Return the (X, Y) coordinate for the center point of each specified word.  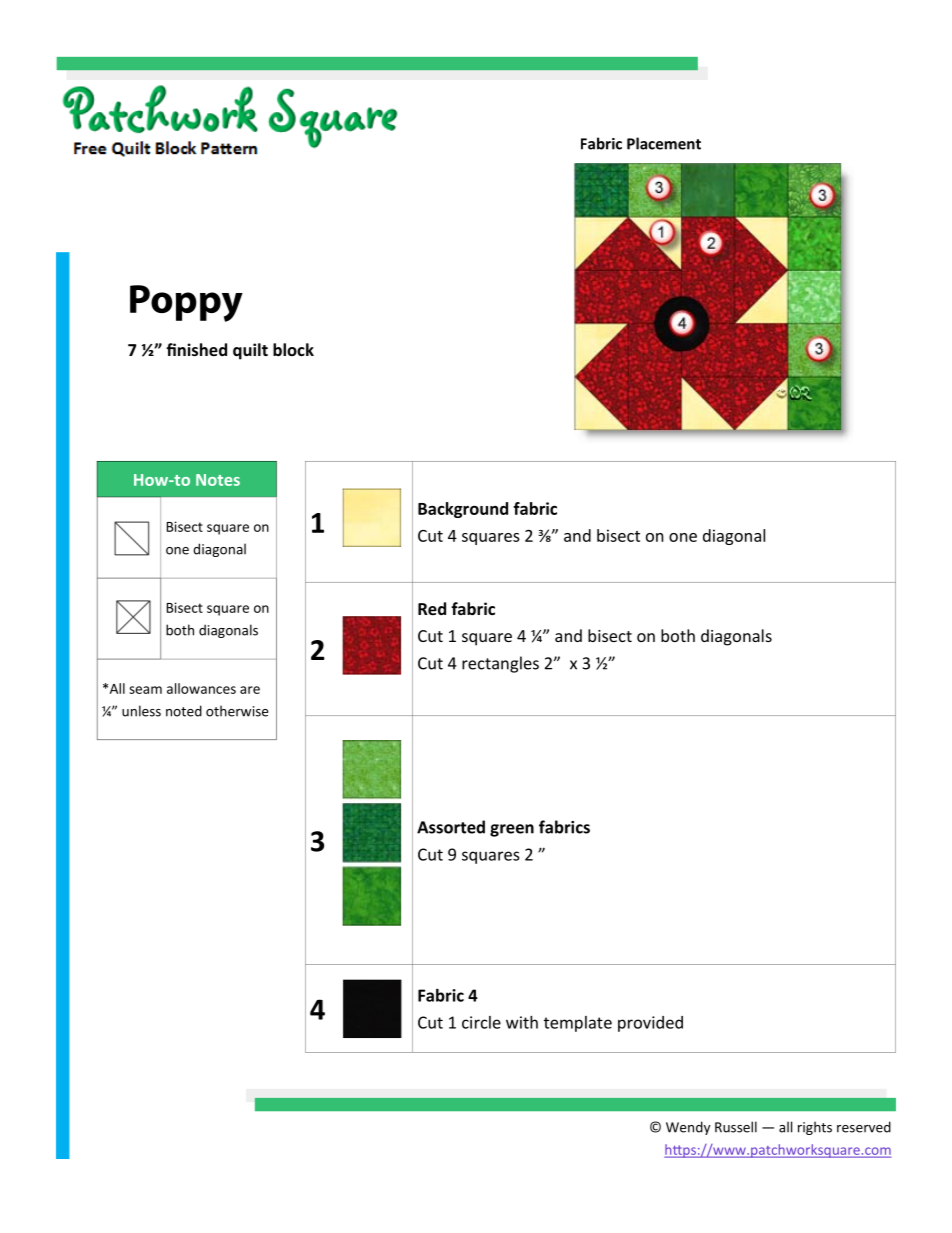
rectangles (500, 664)
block (293, 349)
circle (481, 1022)
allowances (201, 688)
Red (432, 608)
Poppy (186, 303)
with (522, 1022)
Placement (664, 143)
